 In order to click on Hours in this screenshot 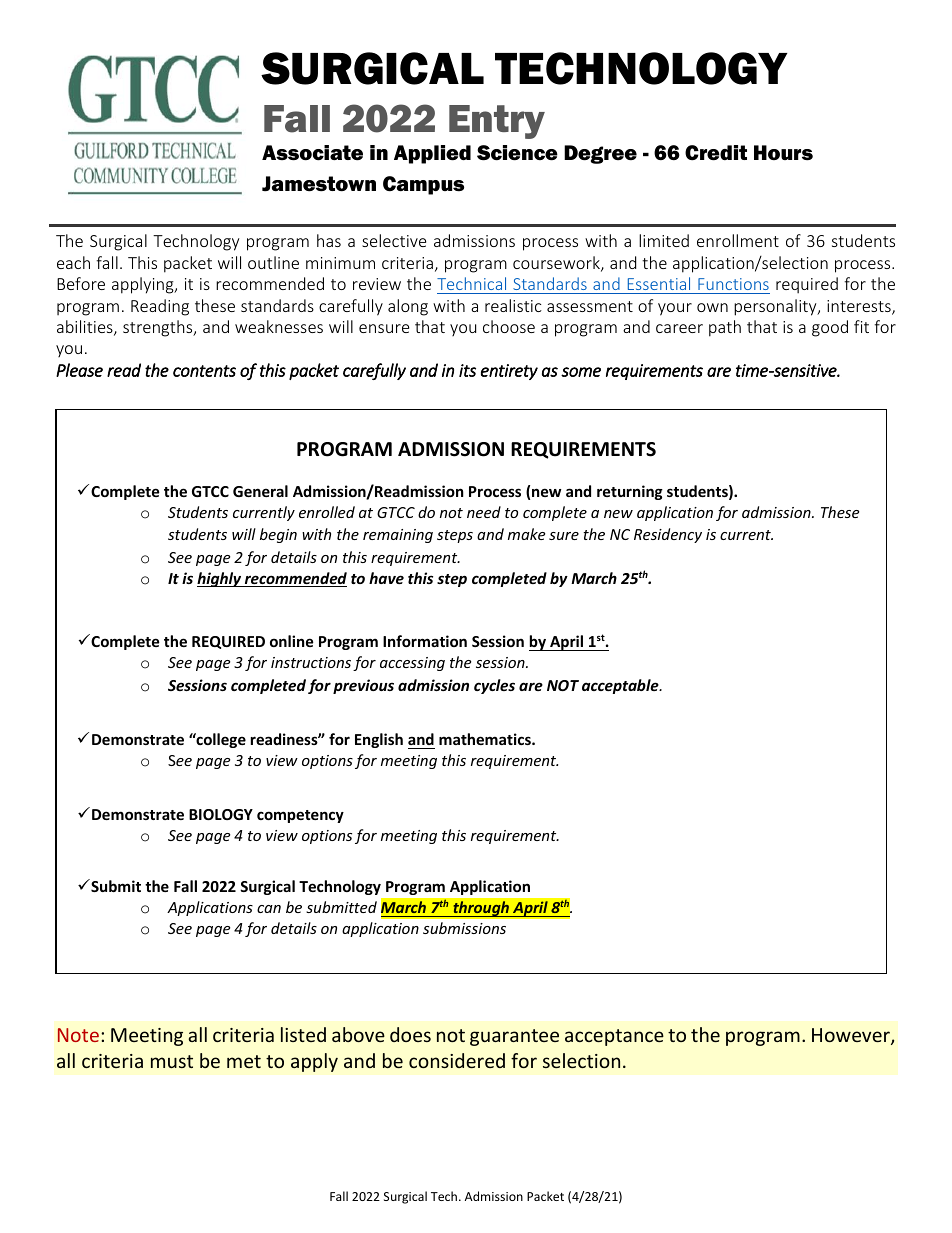, I will do `click(783, 153)`.
